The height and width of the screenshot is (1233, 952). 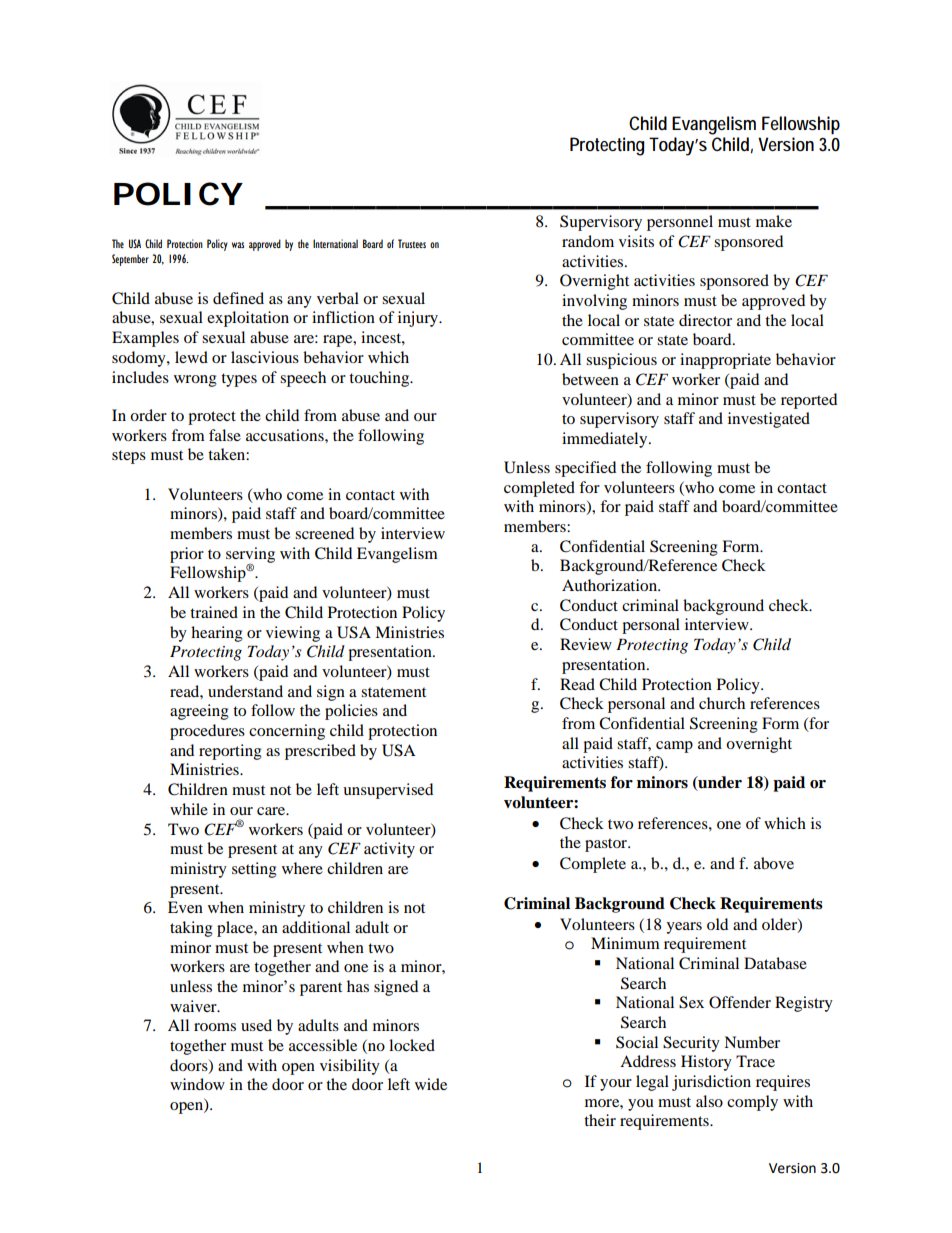 What do you see at coordinates (238, 245) in the screenshot?
I see `was` at bounding box center [238, 245].
